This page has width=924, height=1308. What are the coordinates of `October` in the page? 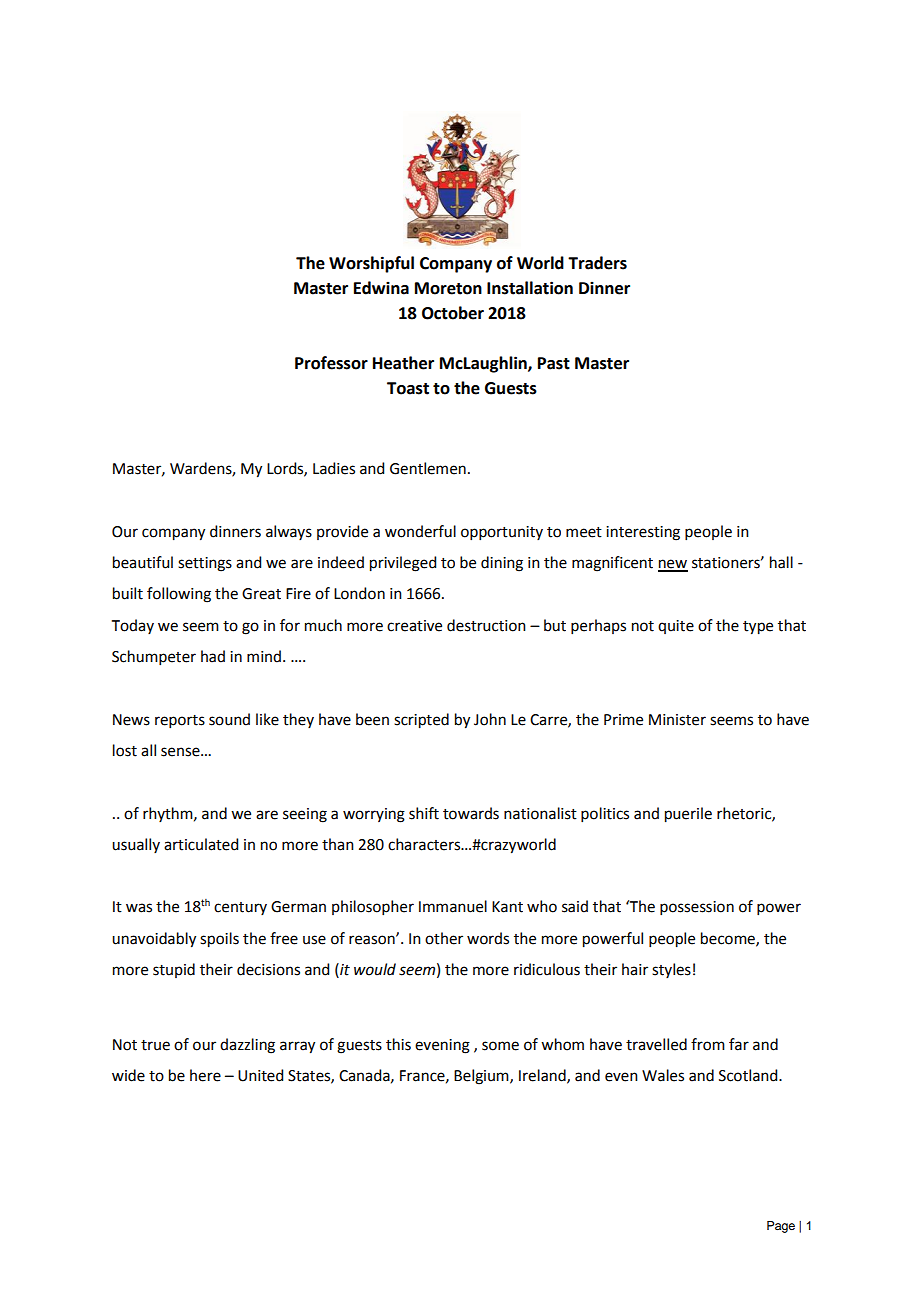 It's located at (453, 313).
